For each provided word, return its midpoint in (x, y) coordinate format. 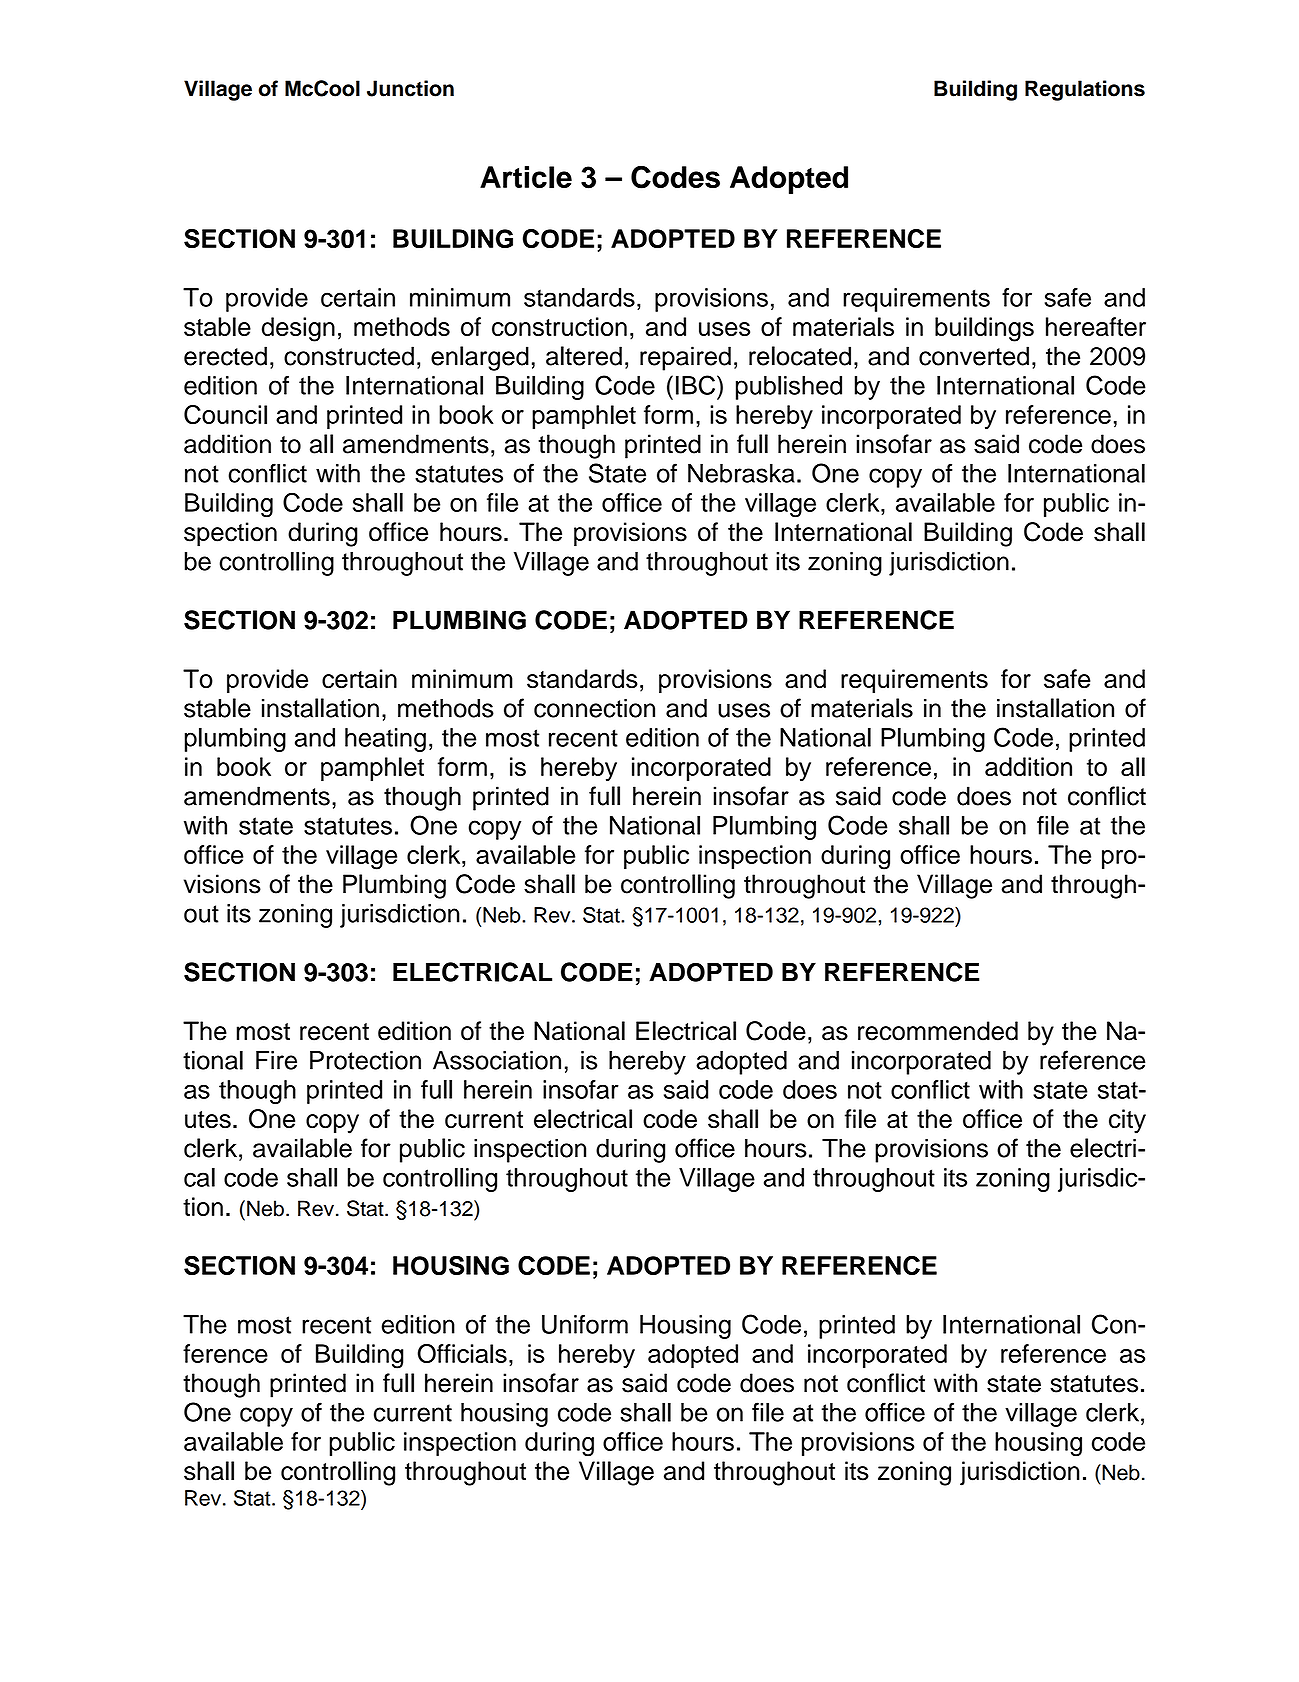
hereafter (1096, 326)
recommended (938, 1031)
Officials (462, 1353)
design (298, 329)
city (1127, 1121)
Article (526, 177)
